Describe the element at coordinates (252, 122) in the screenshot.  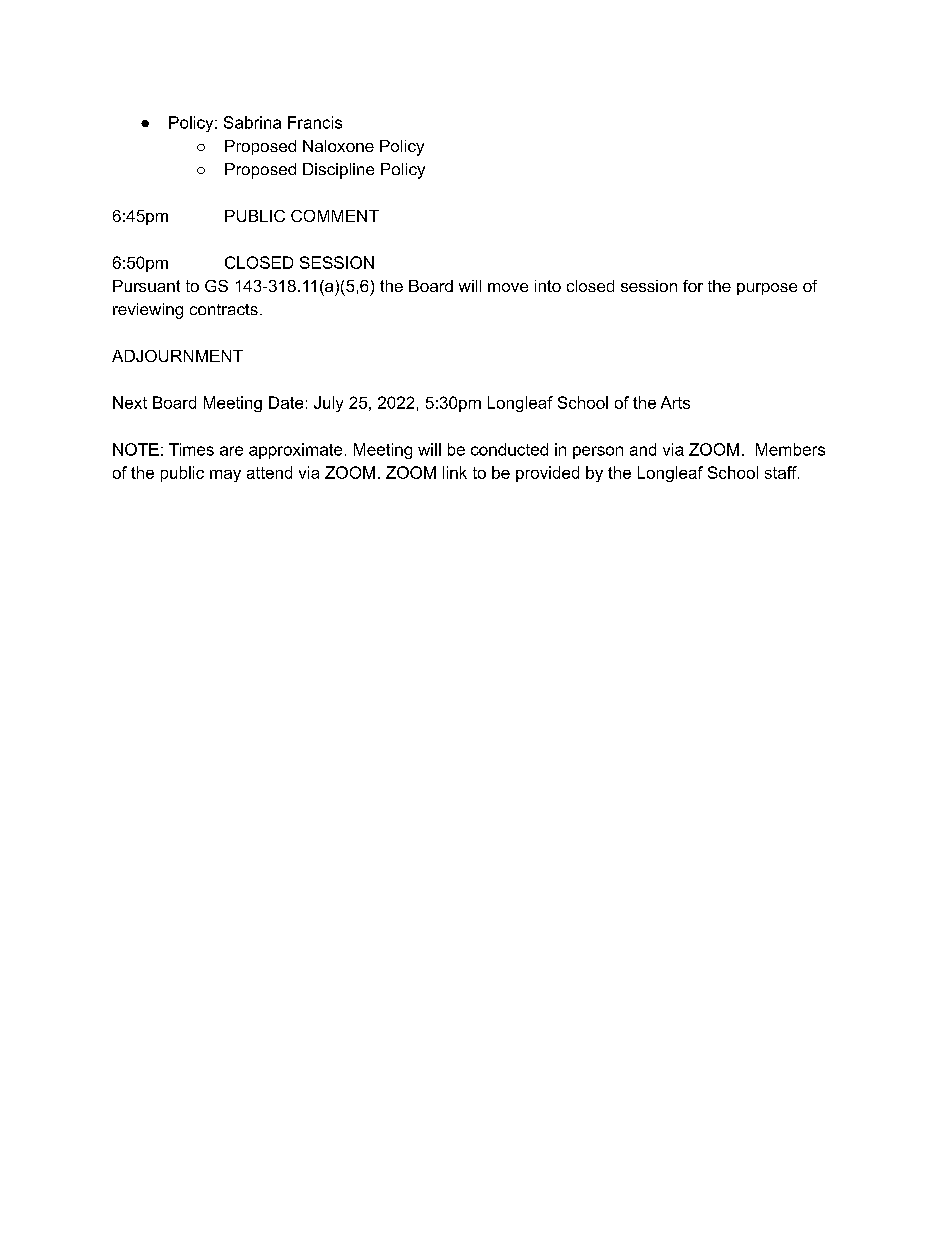
I see `Sabrina` at that location.
